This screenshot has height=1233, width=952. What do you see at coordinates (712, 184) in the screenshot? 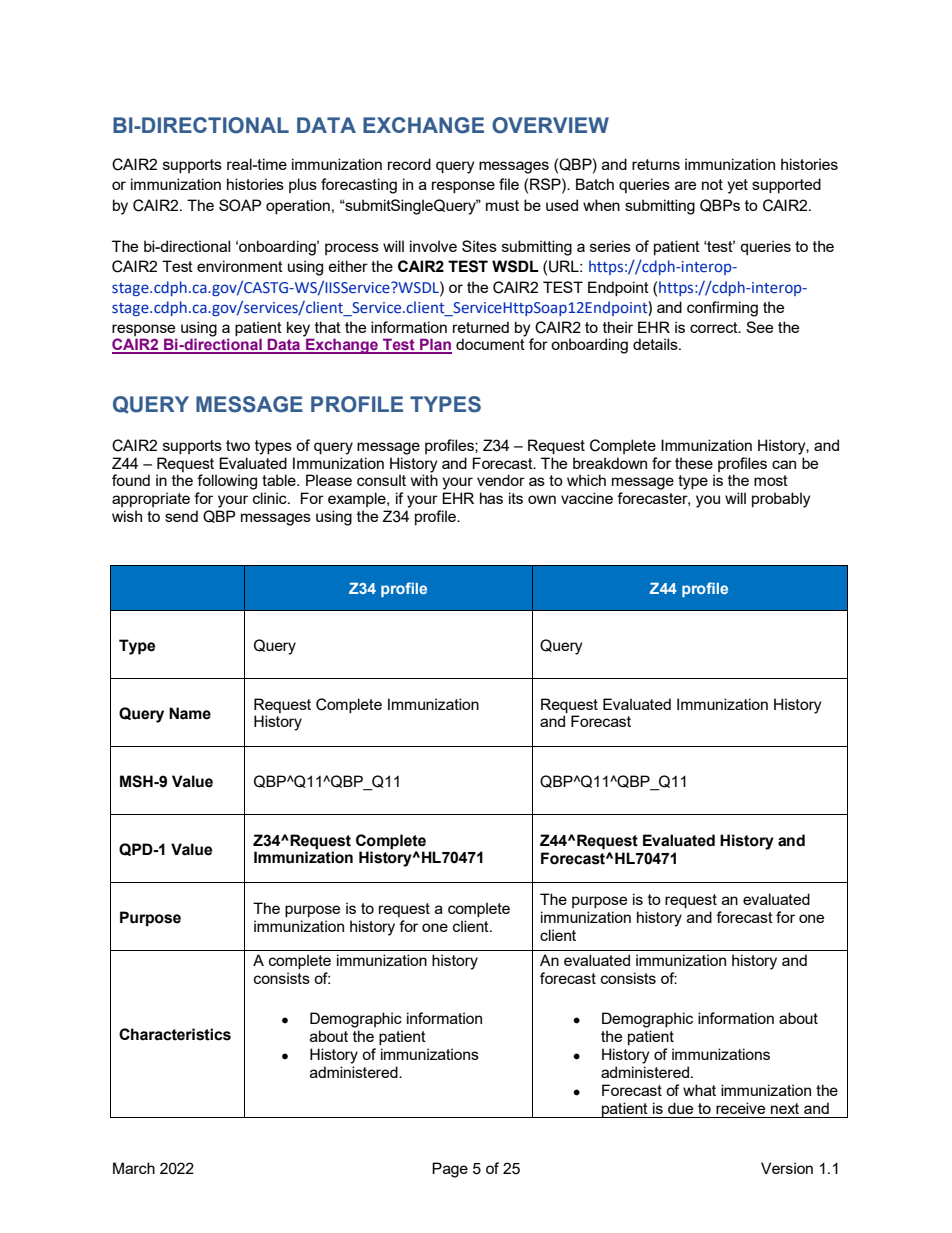
I see `not` at bounding box center [712, 184].
